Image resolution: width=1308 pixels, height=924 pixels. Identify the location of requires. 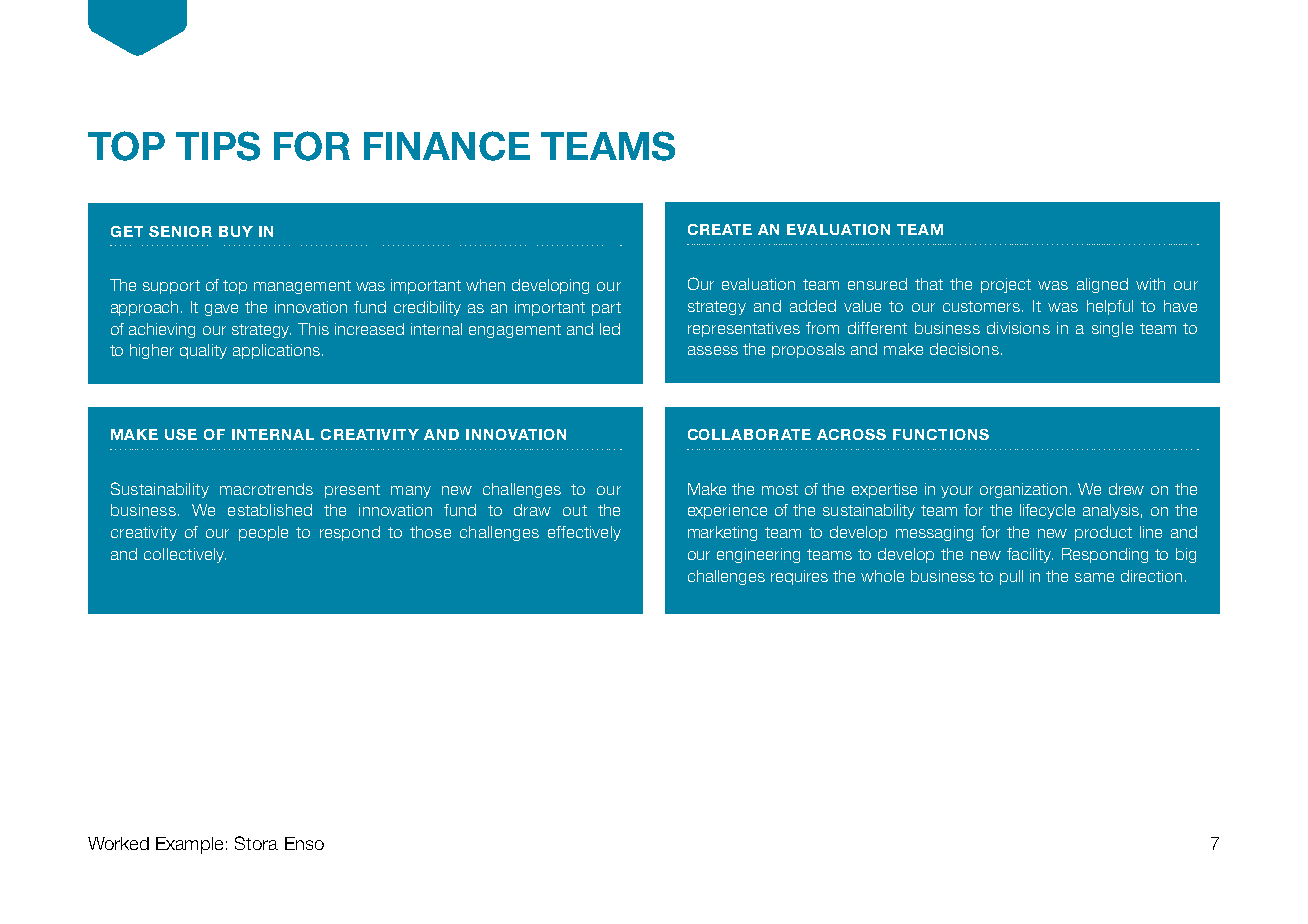
(799, 577).
